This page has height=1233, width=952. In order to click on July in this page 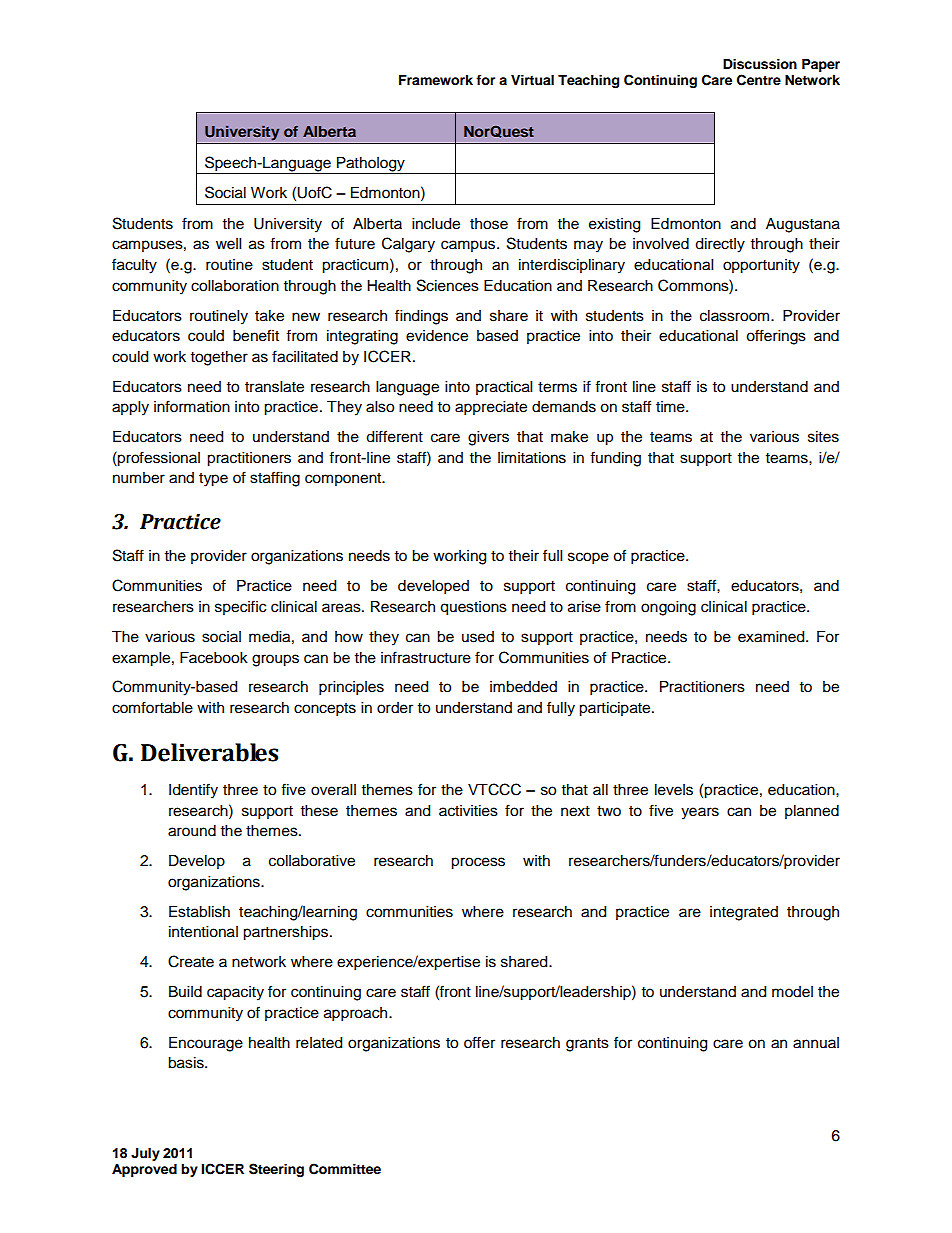, I will do `click(145, 1154)`.
